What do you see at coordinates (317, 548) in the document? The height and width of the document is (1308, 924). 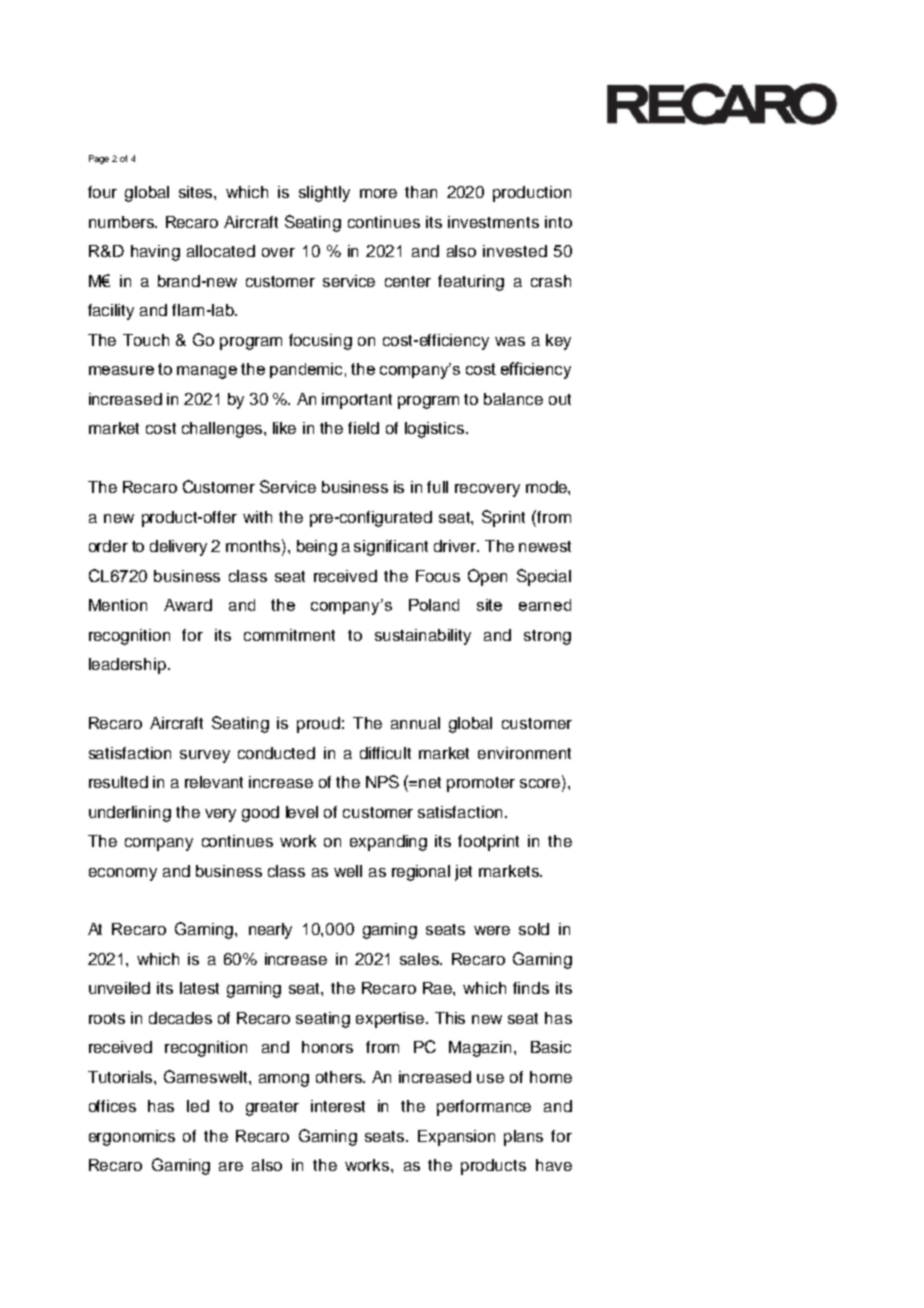 I see `being` at bounding box center [317, 548].
